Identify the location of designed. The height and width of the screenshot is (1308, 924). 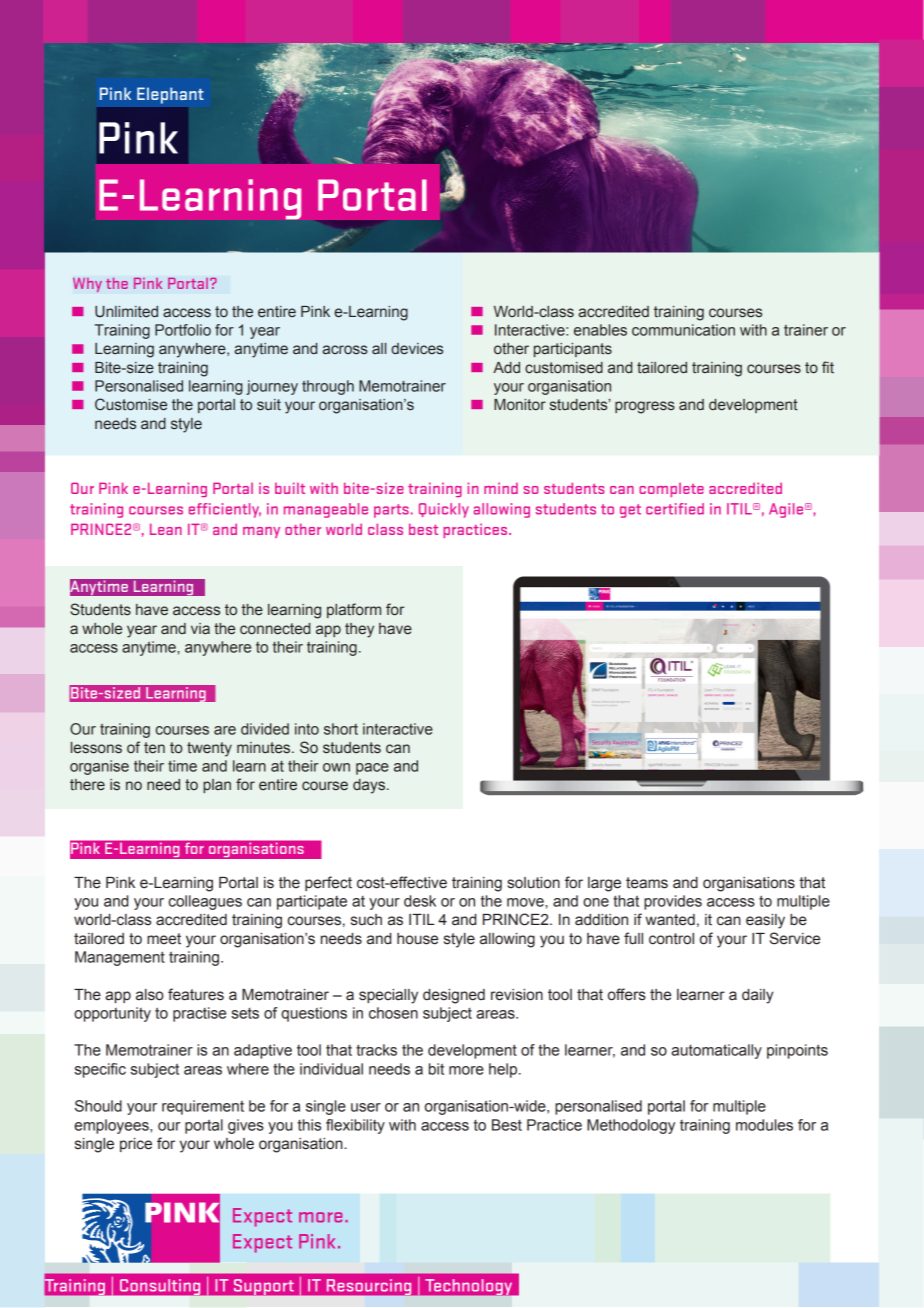
(454, 996).
